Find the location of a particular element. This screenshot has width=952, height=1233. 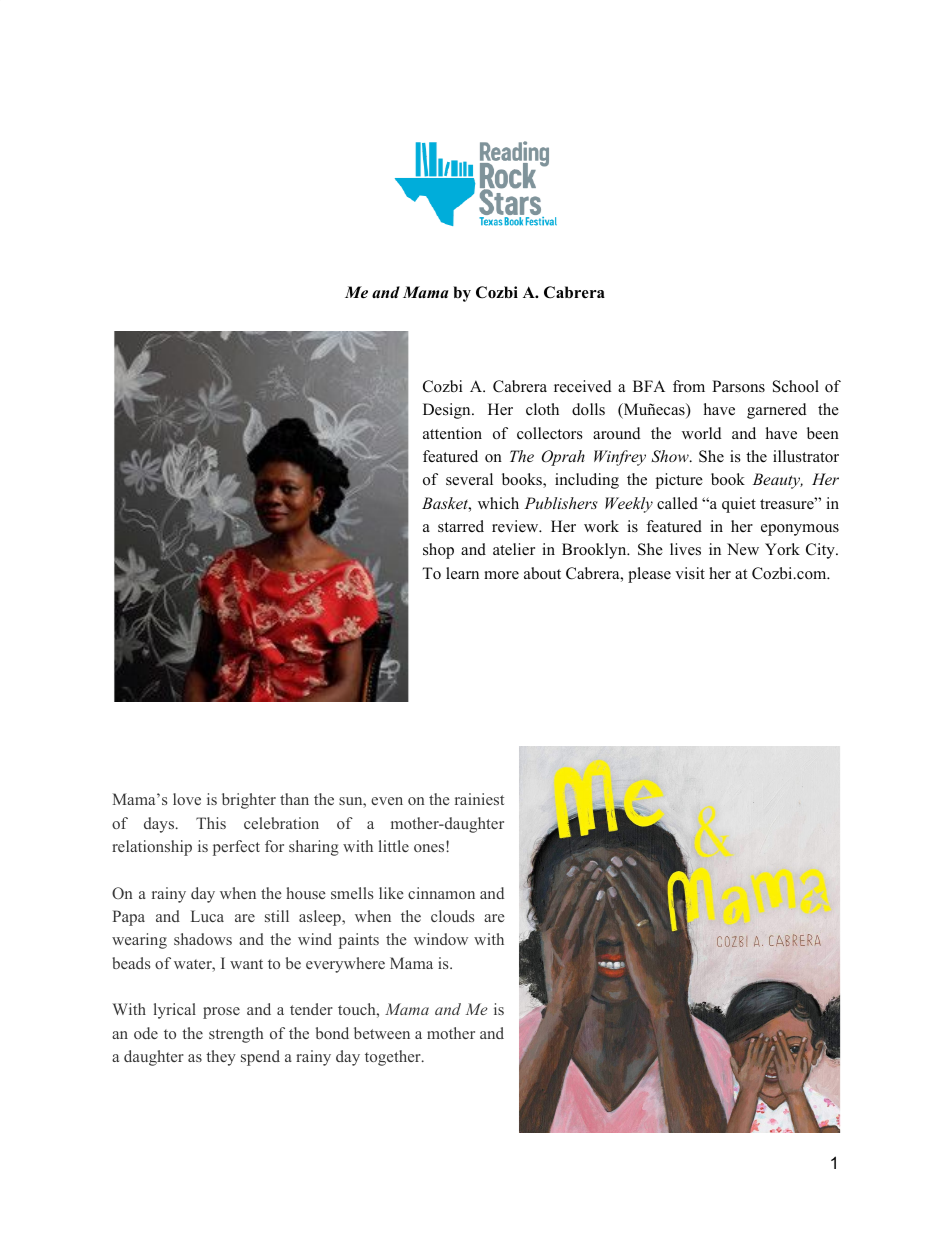

Design is located at coordinates (448, 411).
